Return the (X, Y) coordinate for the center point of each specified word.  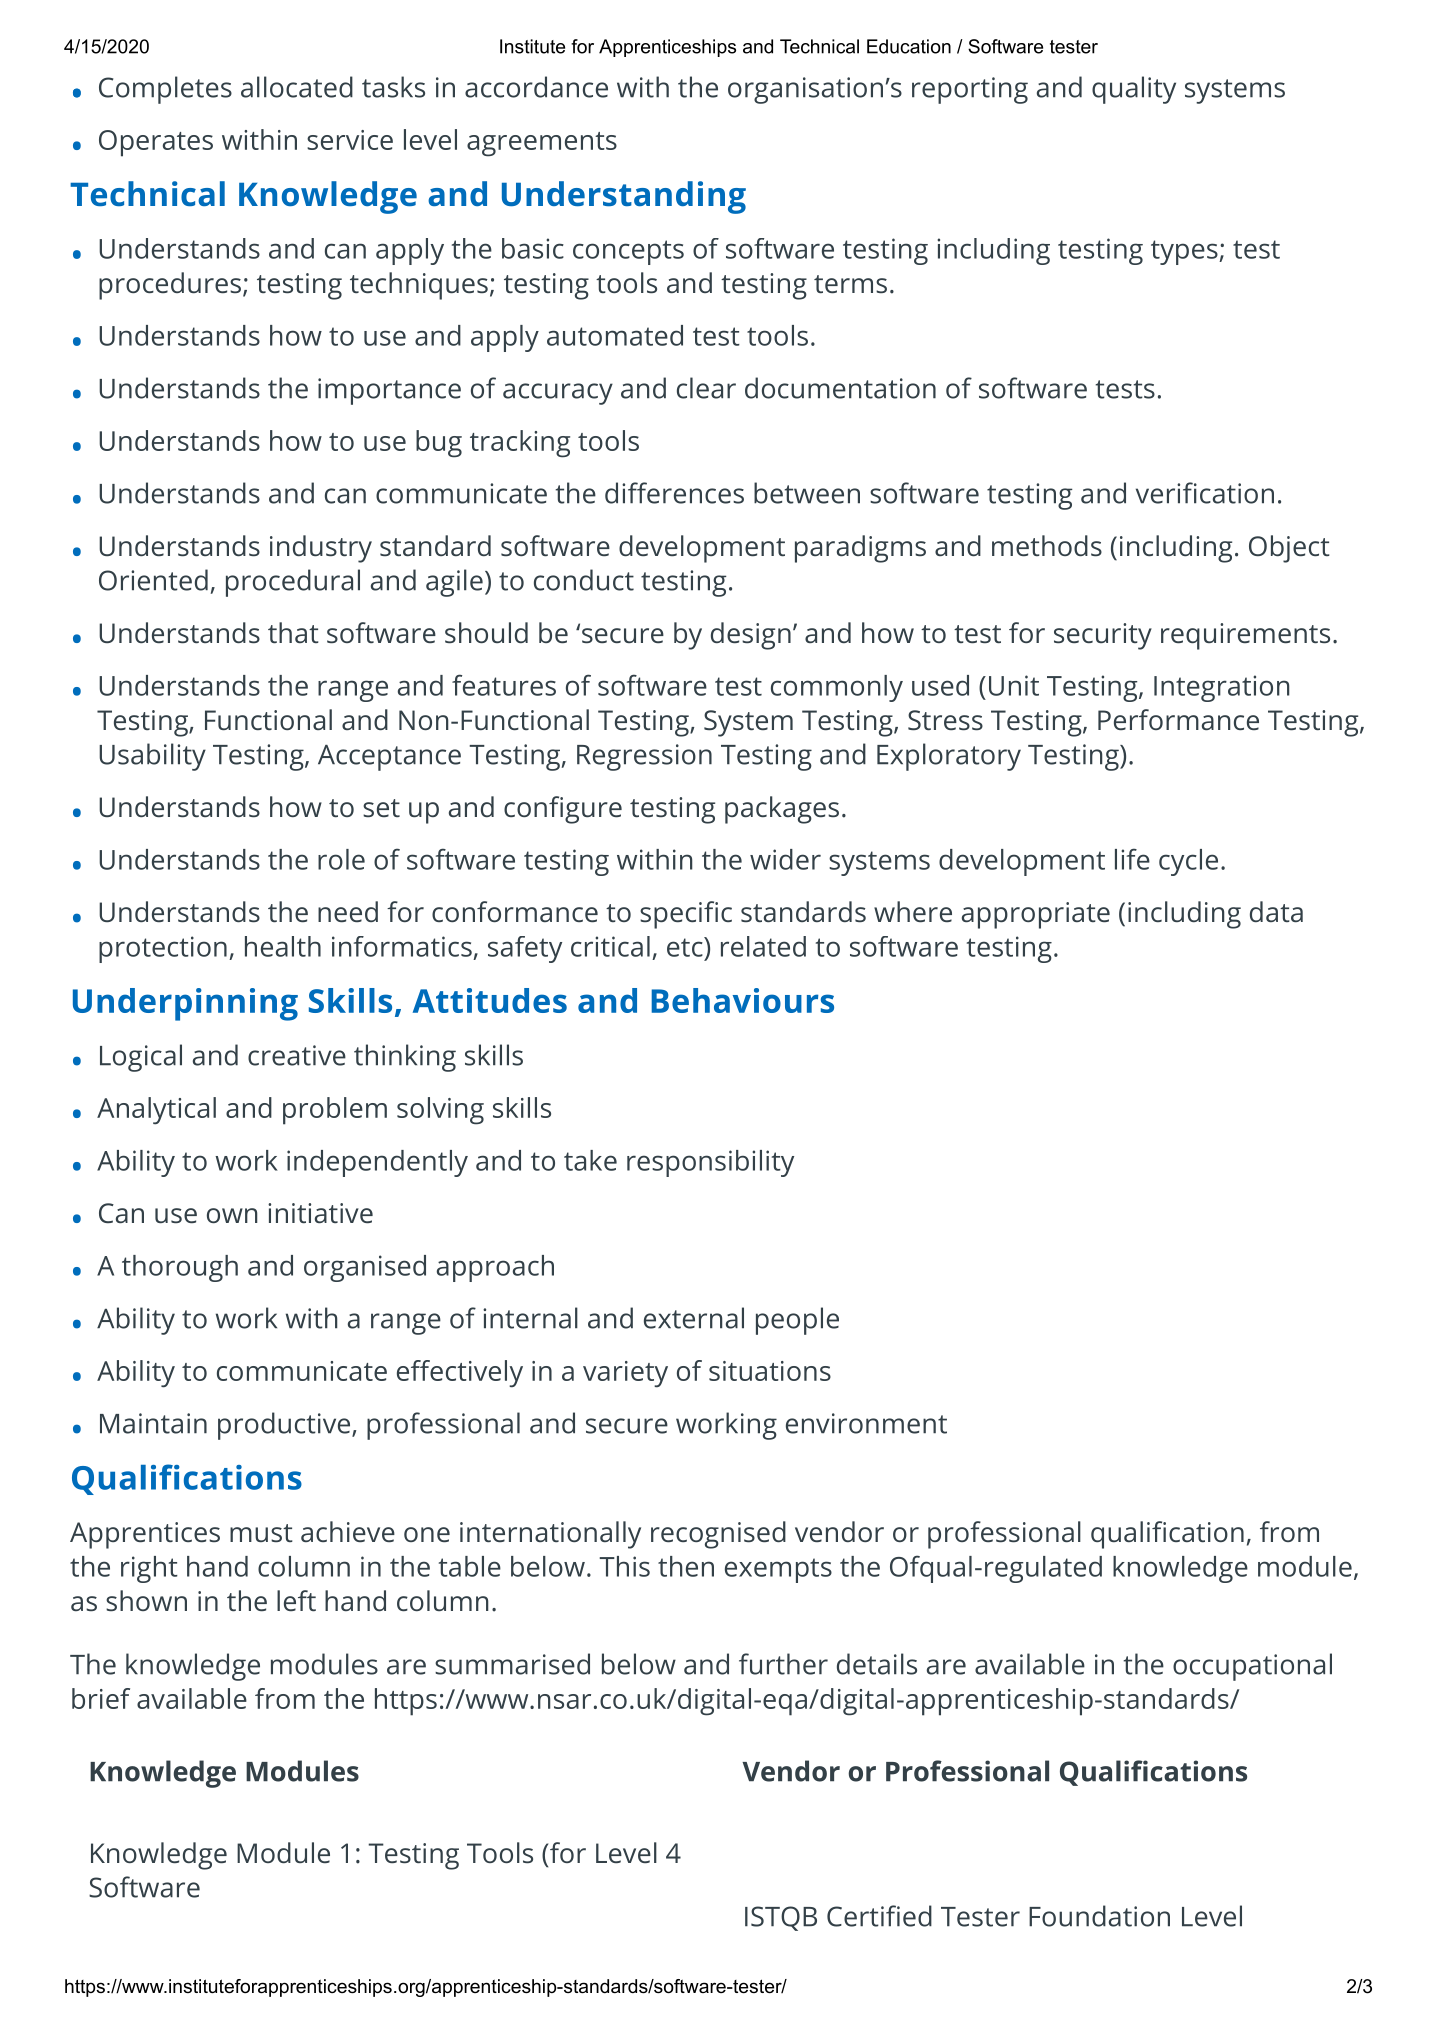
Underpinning (185, 1004)
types (1184, 252)
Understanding (624, 197)
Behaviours (742, 1000)
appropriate (1036, 915)
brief (101, 1698)
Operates (156, 143)
